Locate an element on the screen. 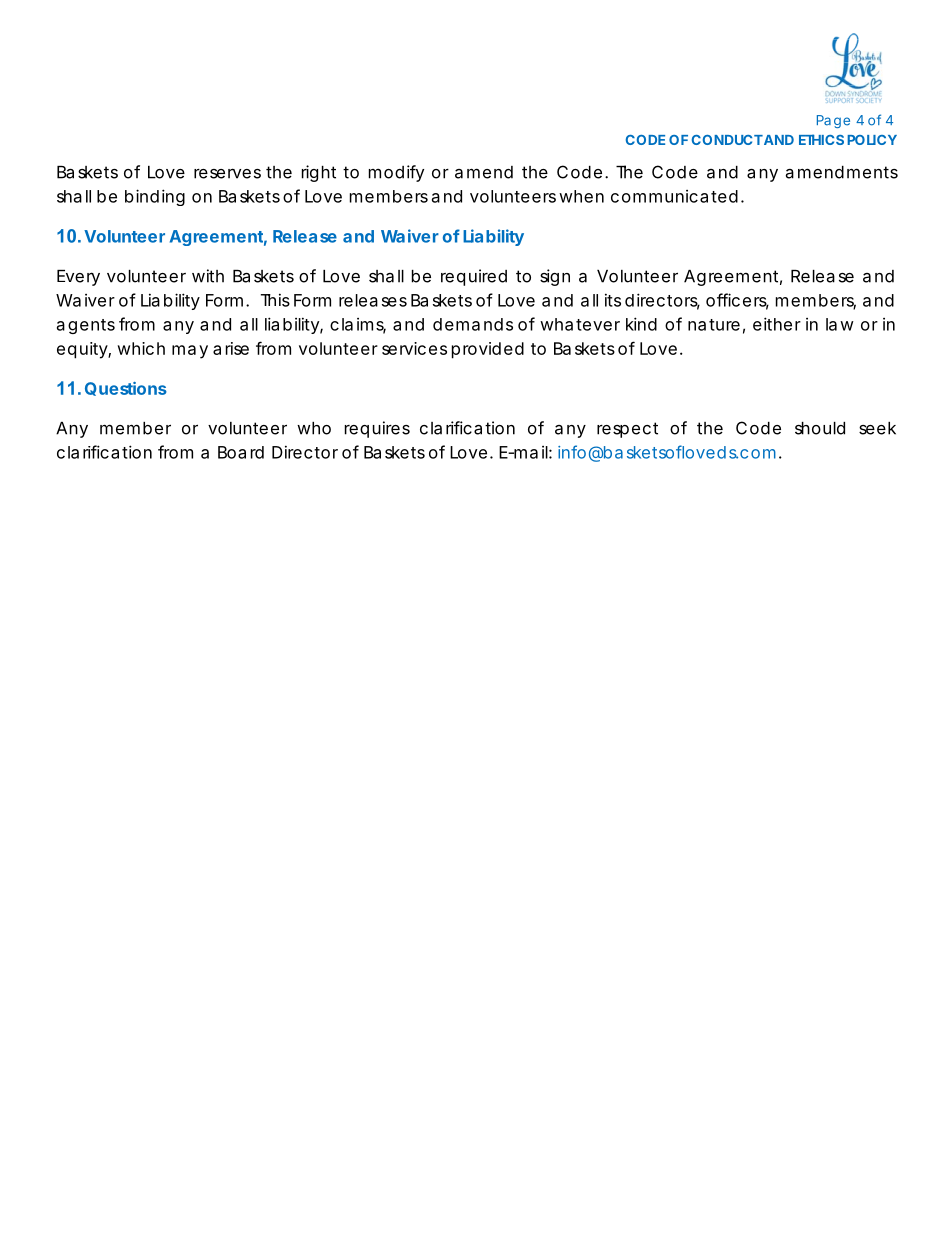 This screenshot has height=1233, width=952. Page is located at coordinates (833, 121).
